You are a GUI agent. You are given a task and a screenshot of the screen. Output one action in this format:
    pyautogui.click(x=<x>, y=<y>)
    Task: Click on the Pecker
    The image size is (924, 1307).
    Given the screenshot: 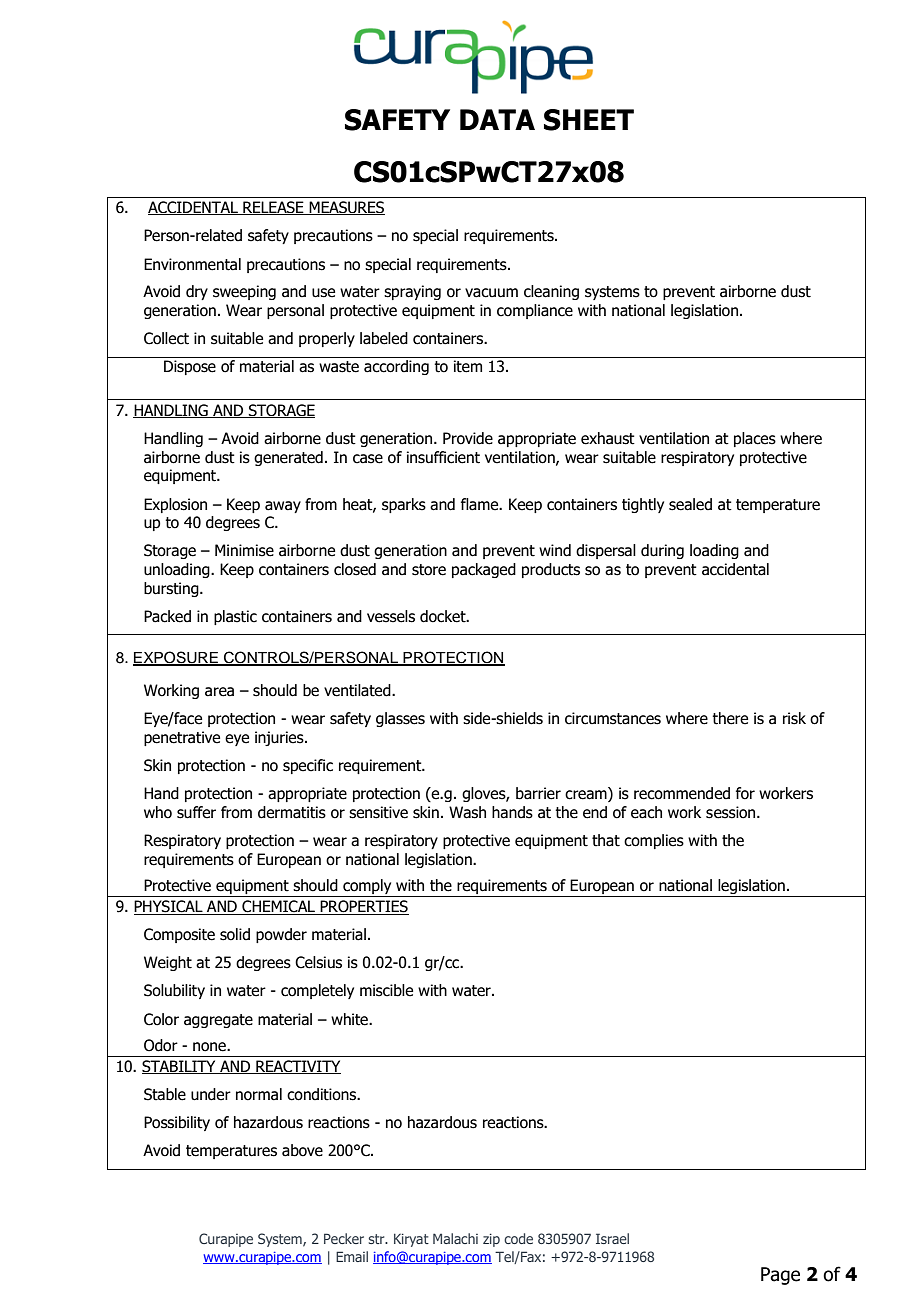 What is the action you would take?
    pyautogui.click(x=344, y=1238)
